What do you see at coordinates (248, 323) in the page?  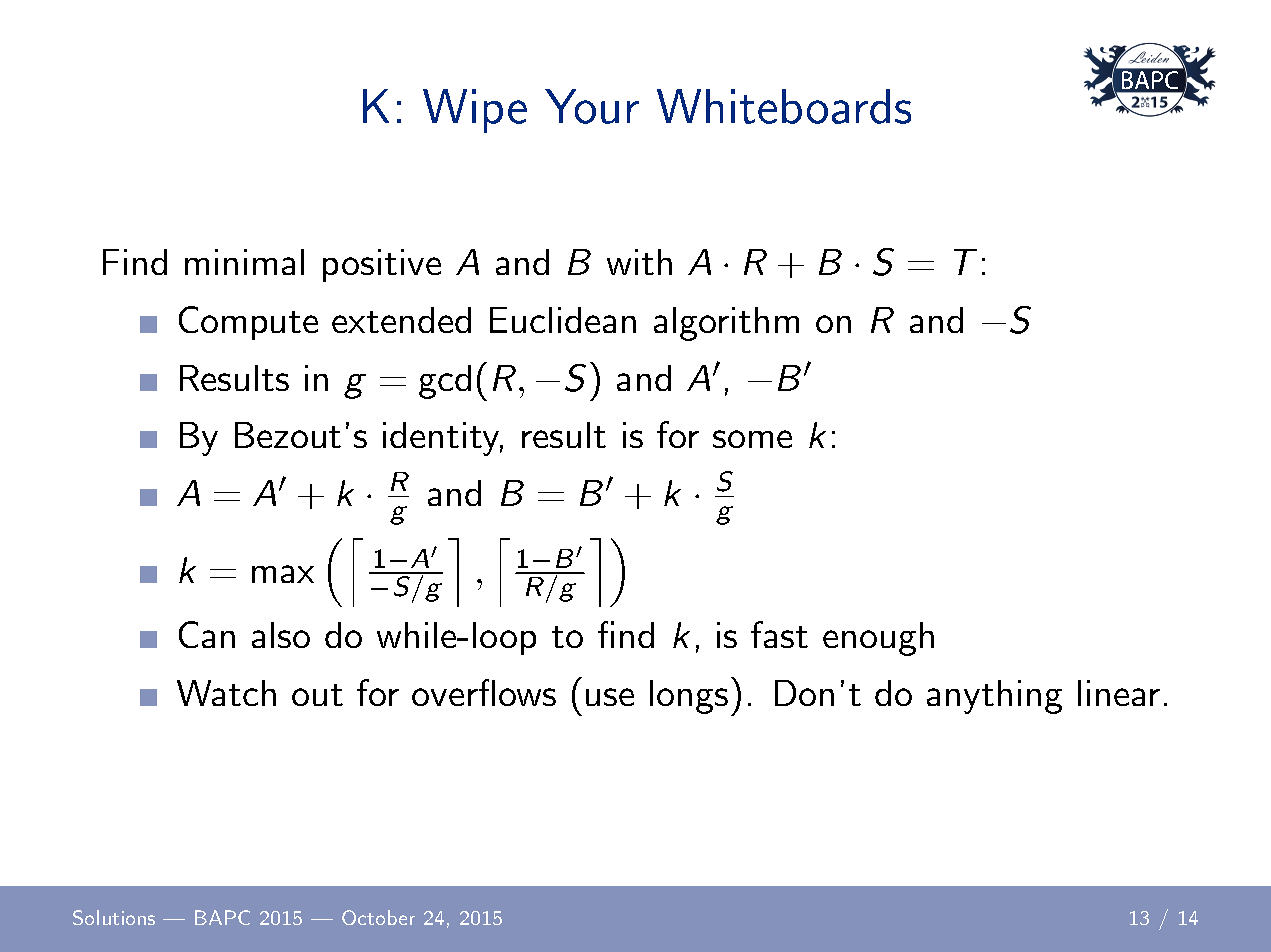 I see `Compute` at bounding box center [248, 323].
